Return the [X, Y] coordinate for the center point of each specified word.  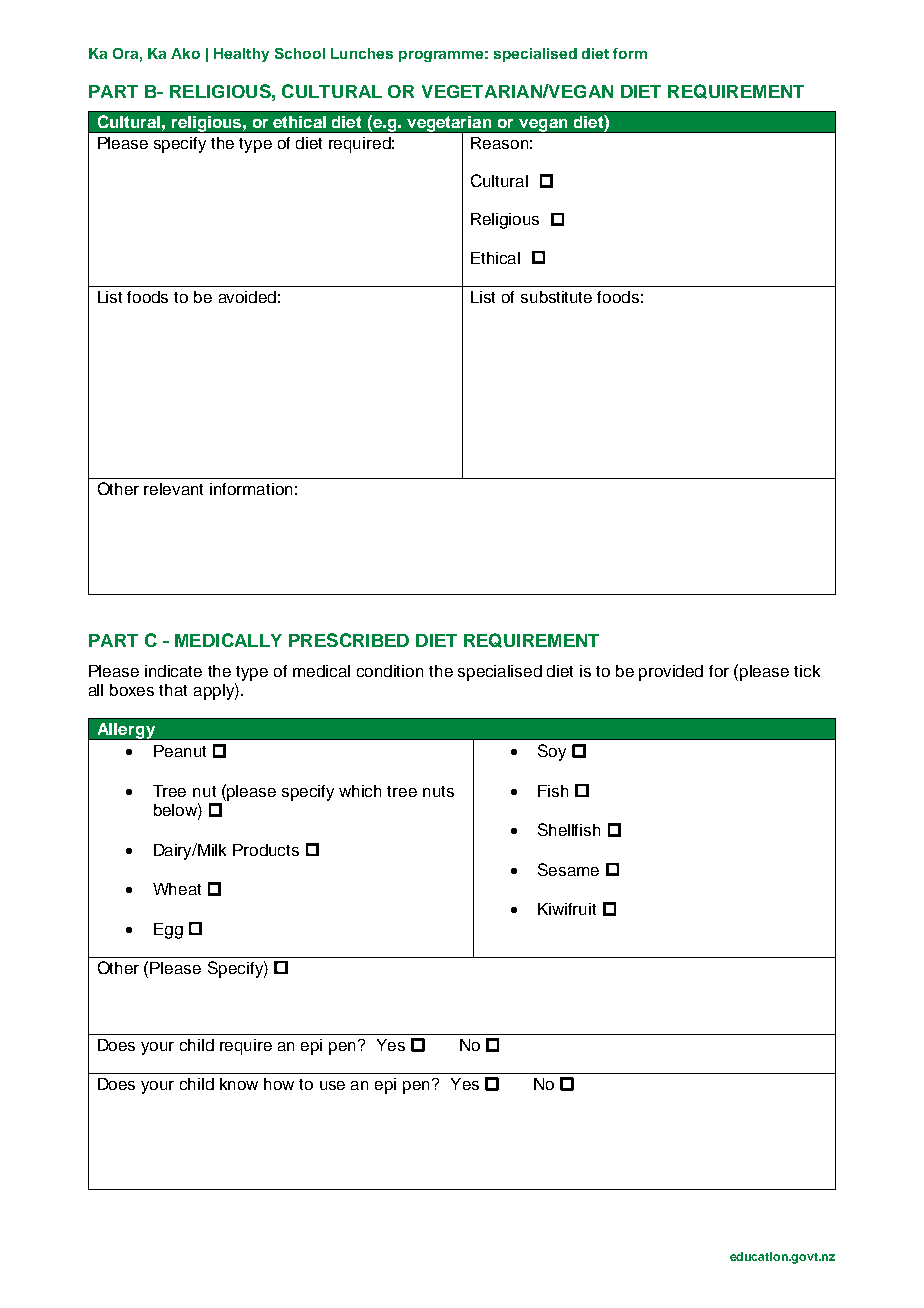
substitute [556, 297]
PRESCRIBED [349, 640]
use [332, 1085]
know [239, 1084]
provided [671, 673]
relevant [173, 489]
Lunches [362, 53]
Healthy [241, 55]
